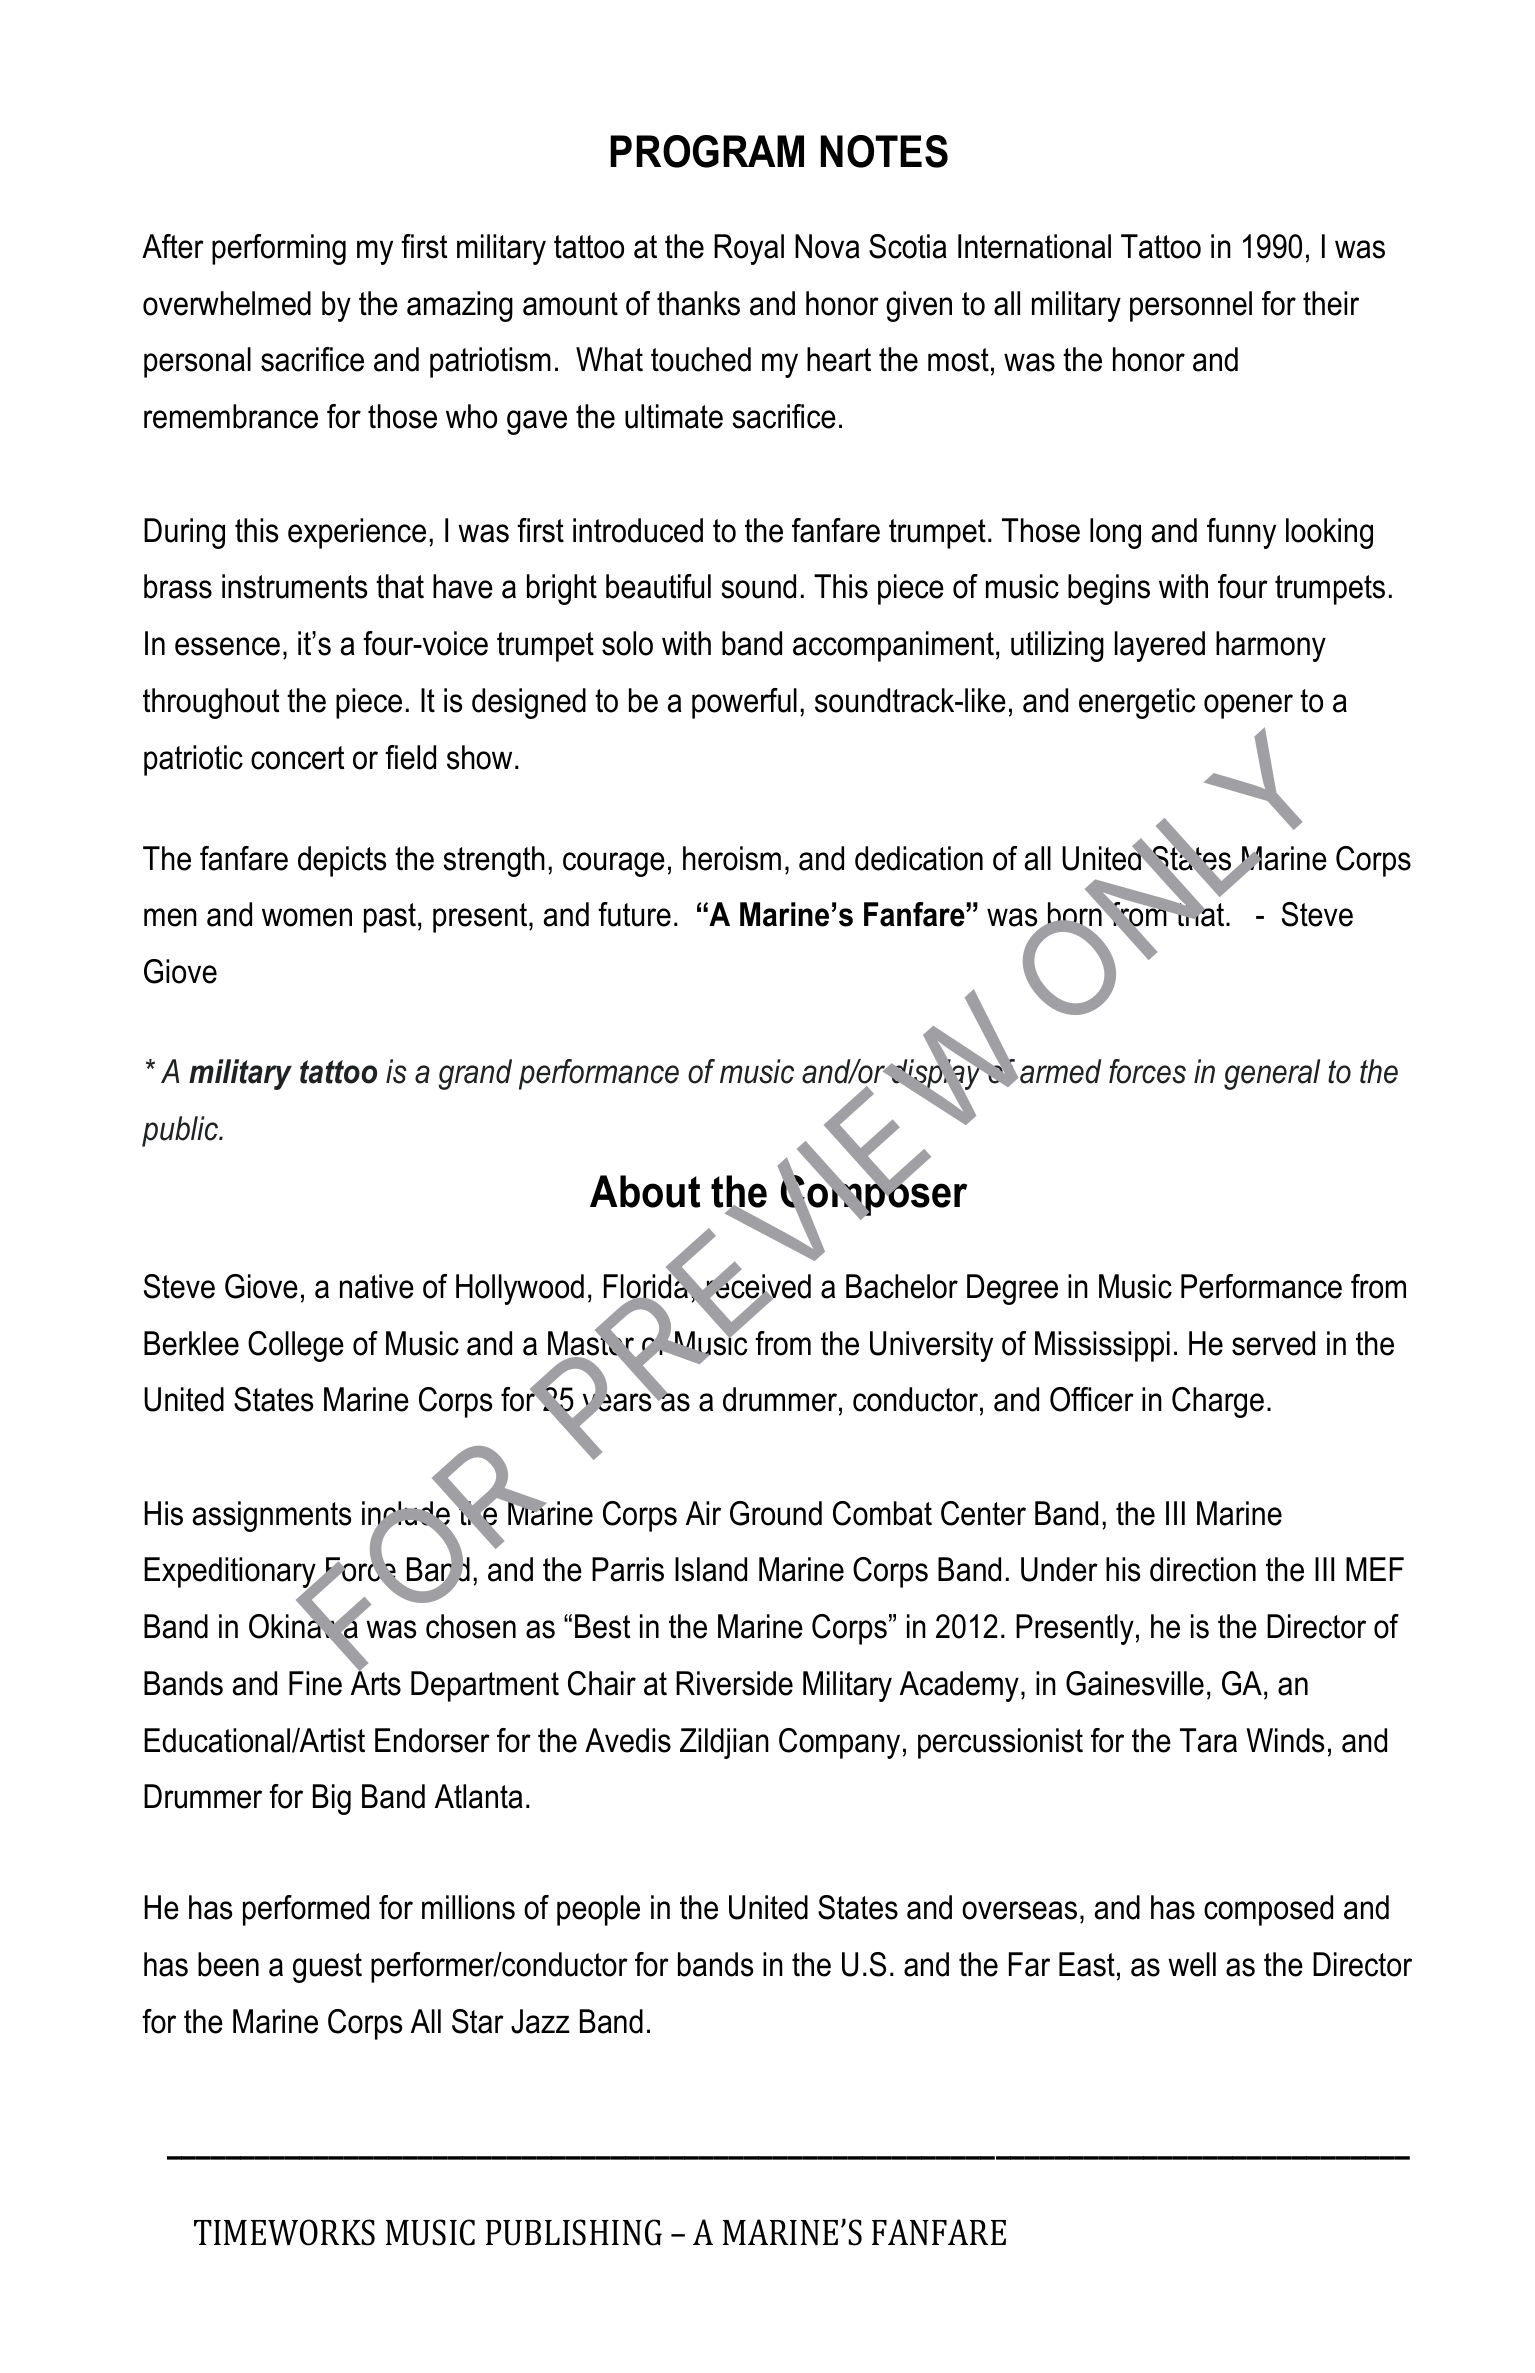  I want to click on native, so click(377, 1286).
